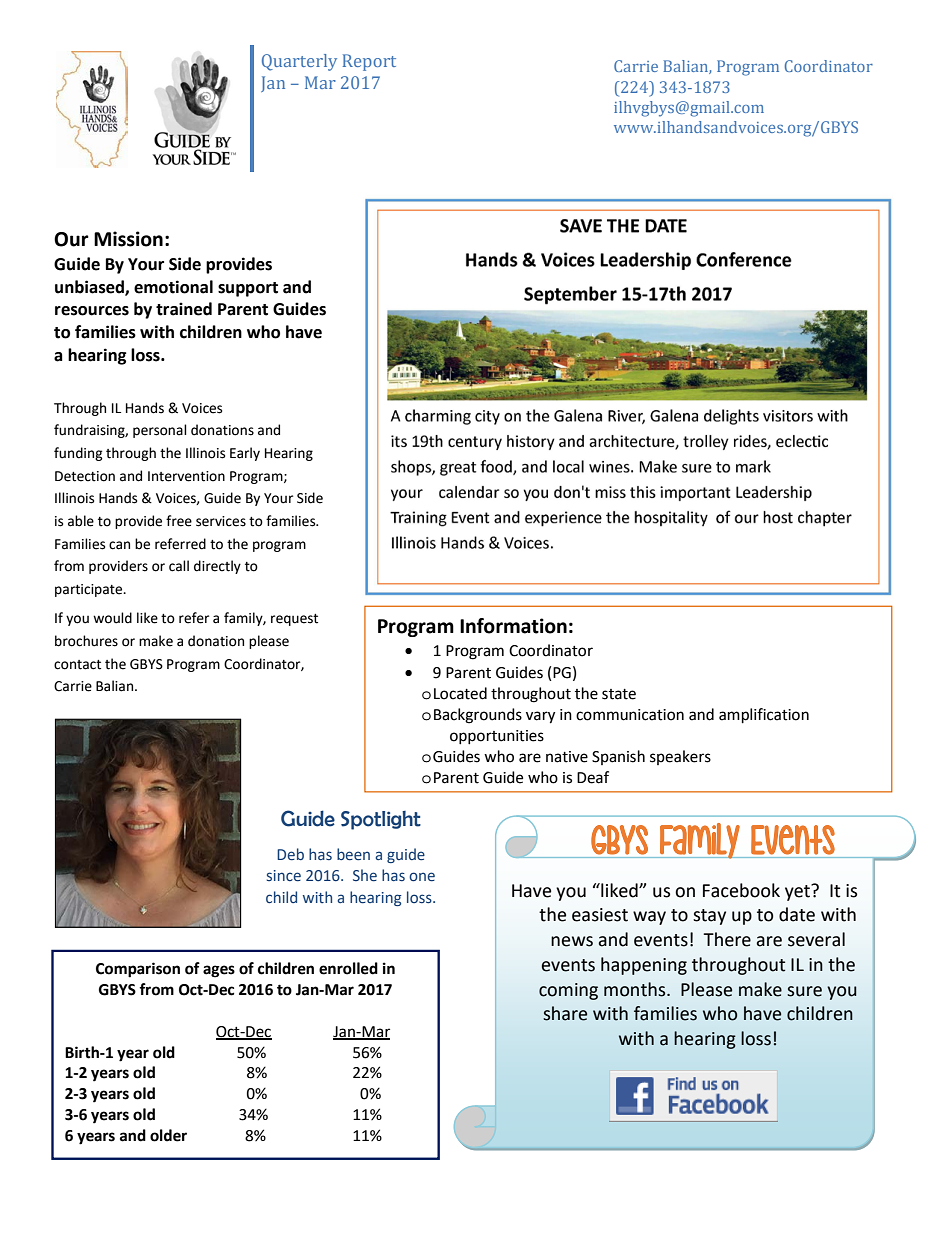  What do you see at coordinates (245, 454) in the screenshot?
I see `Early` at bounding box center [245, 454].
